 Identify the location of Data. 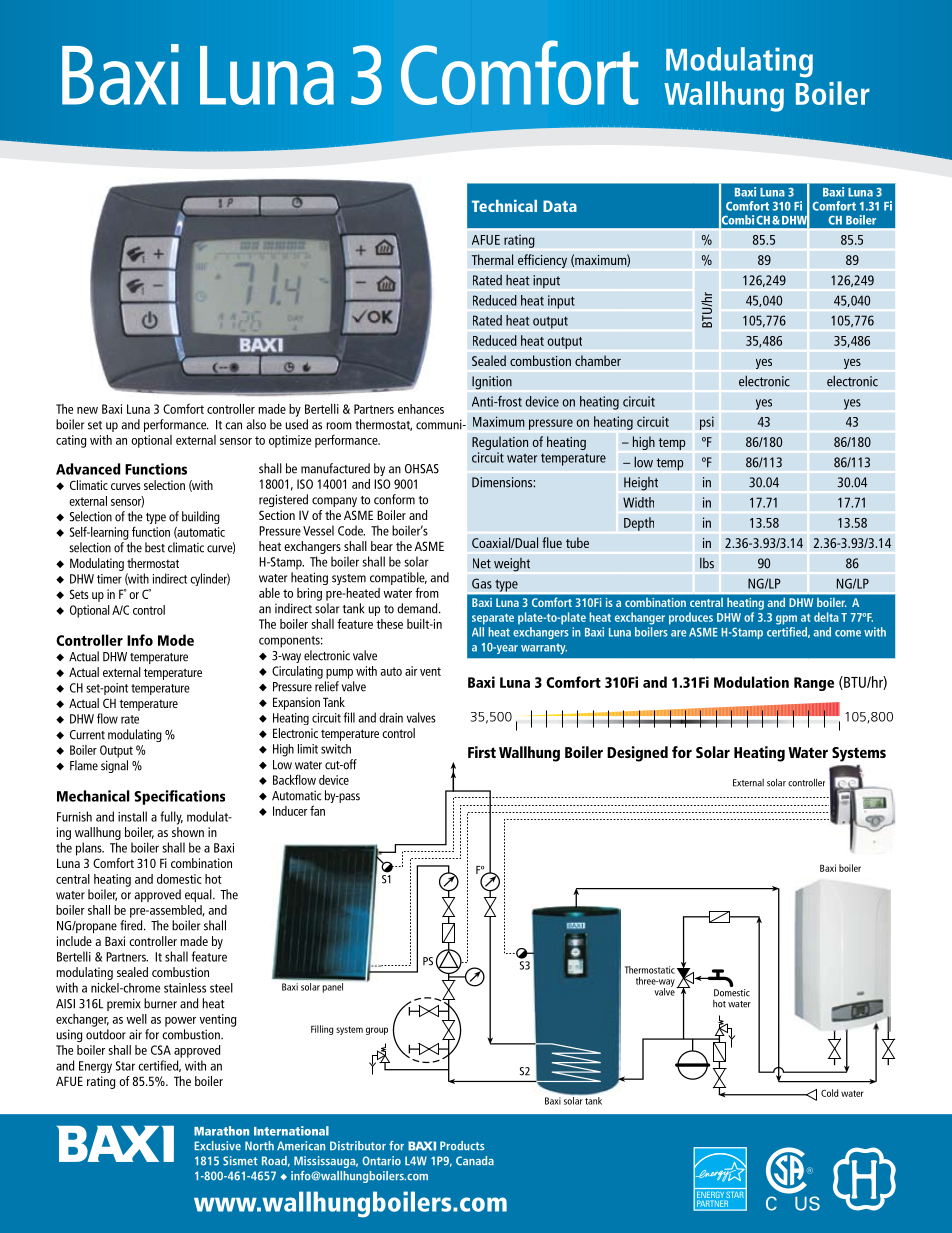
(560, 206).
